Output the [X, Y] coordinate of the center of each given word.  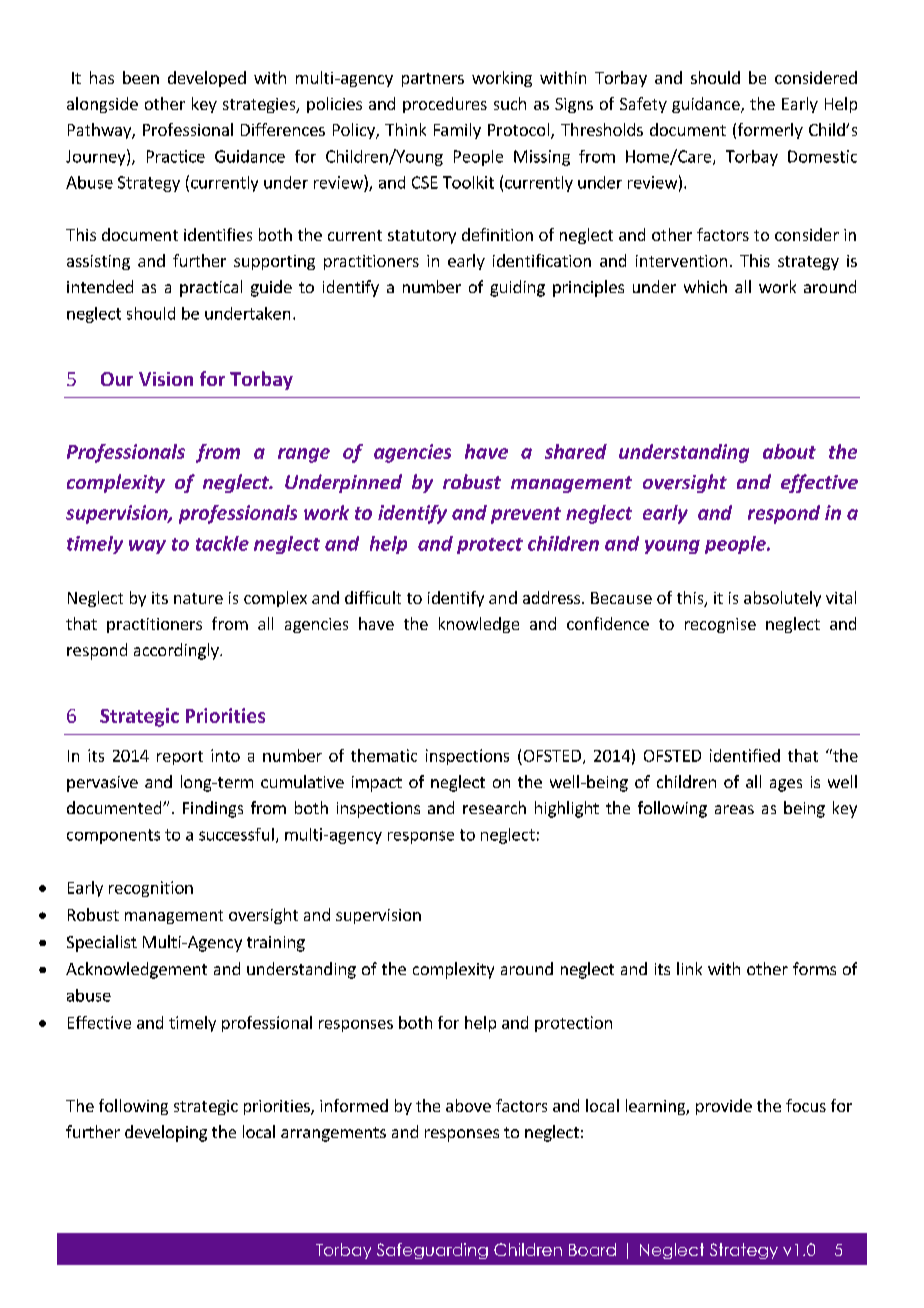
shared [576, 451]
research [494, 807]
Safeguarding [432, 1251]
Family [457, 131]
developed [207, 79]
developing [166, 1133]
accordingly [177, 651]
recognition [151, 889]
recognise [720, 625]
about [789, 451]
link [689, 968]
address [551, 597]
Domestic [822, 156]
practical [211, 288]
